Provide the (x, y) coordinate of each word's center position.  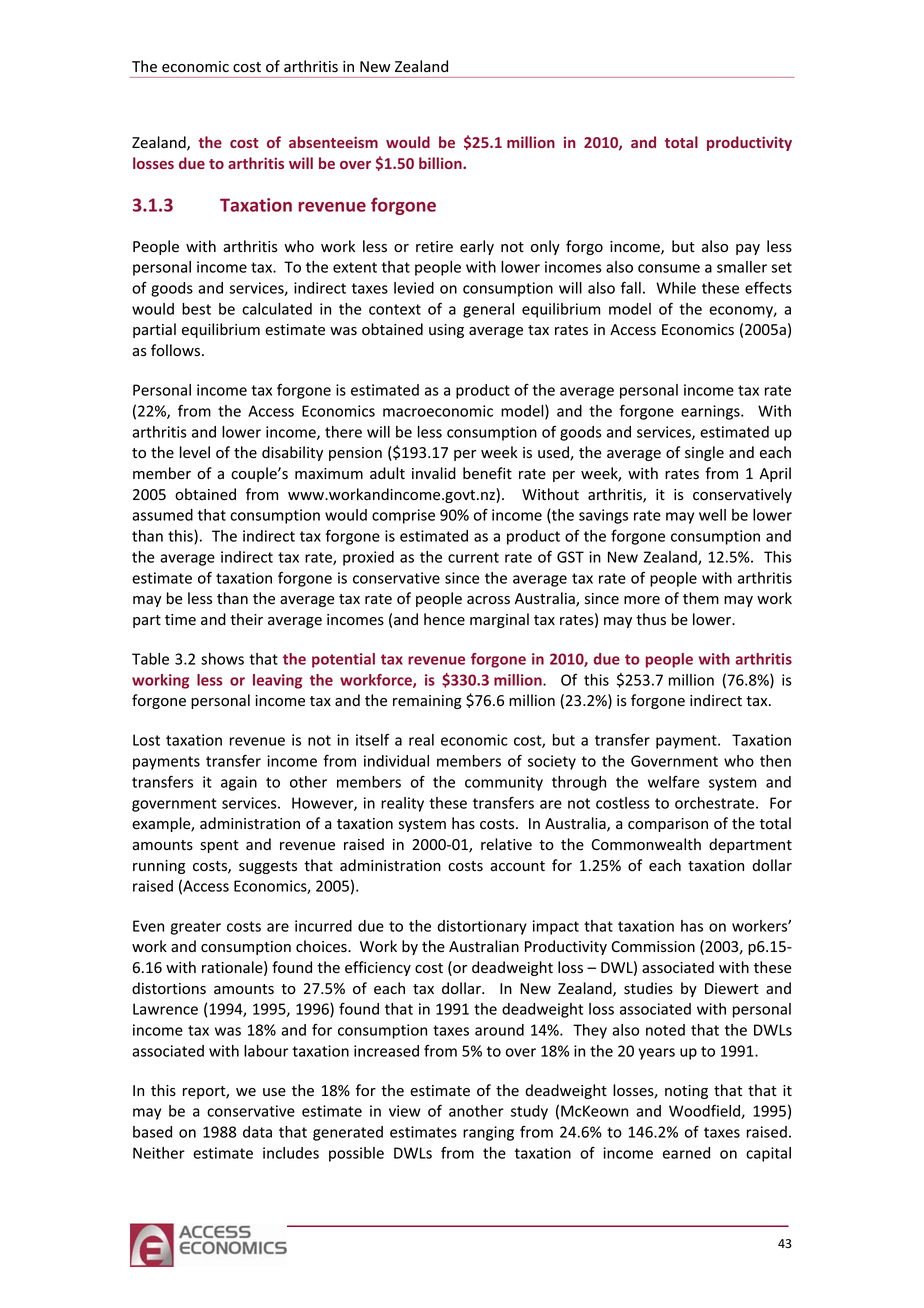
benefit (487, 473)
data (257, 1132)
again (239, 783)
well (712, 515)
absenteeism (333, 142)
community (504, 783)
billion (441, 163)
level (195, 452)
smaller (742, 267)
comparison (668, 825)
